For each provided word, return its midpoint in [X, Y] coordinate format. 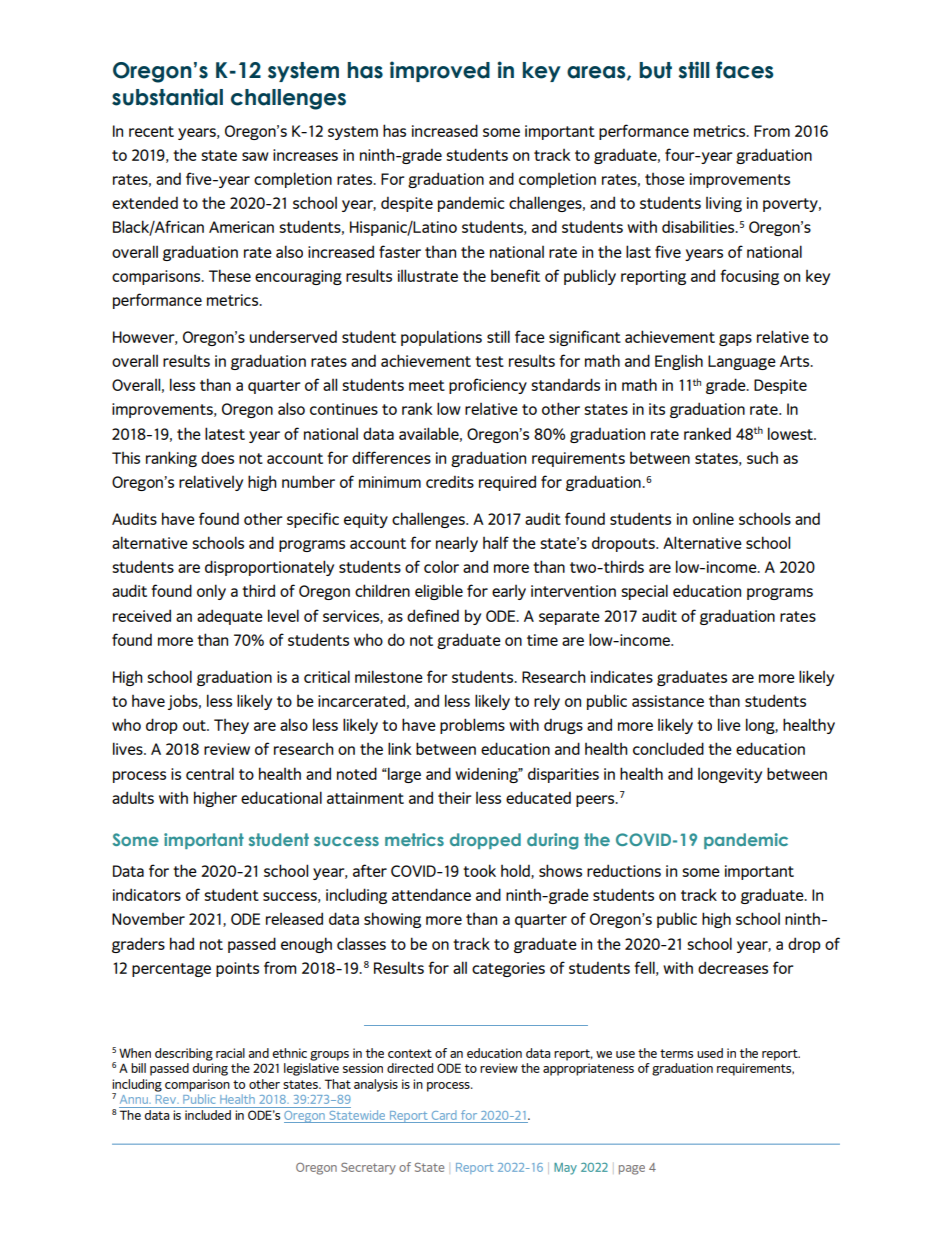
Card [444, 1115]
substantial [167, 97]
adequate [230, 617]
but [655, 70]
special [644, 592]
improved [440, 71]
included [208, 1113]
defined [433, 615]
